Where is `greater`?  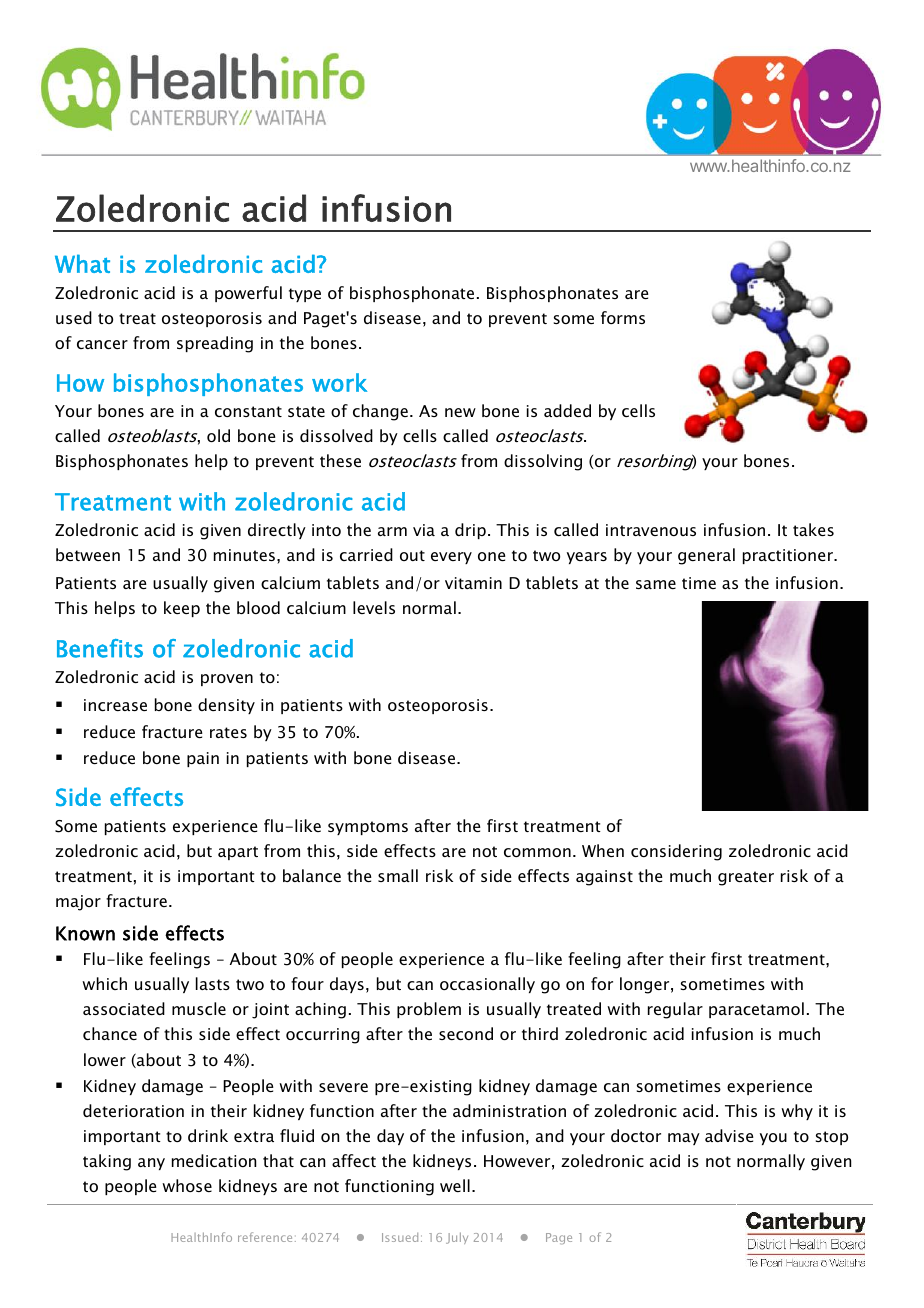 greater is located at coordinates (746, 878).
